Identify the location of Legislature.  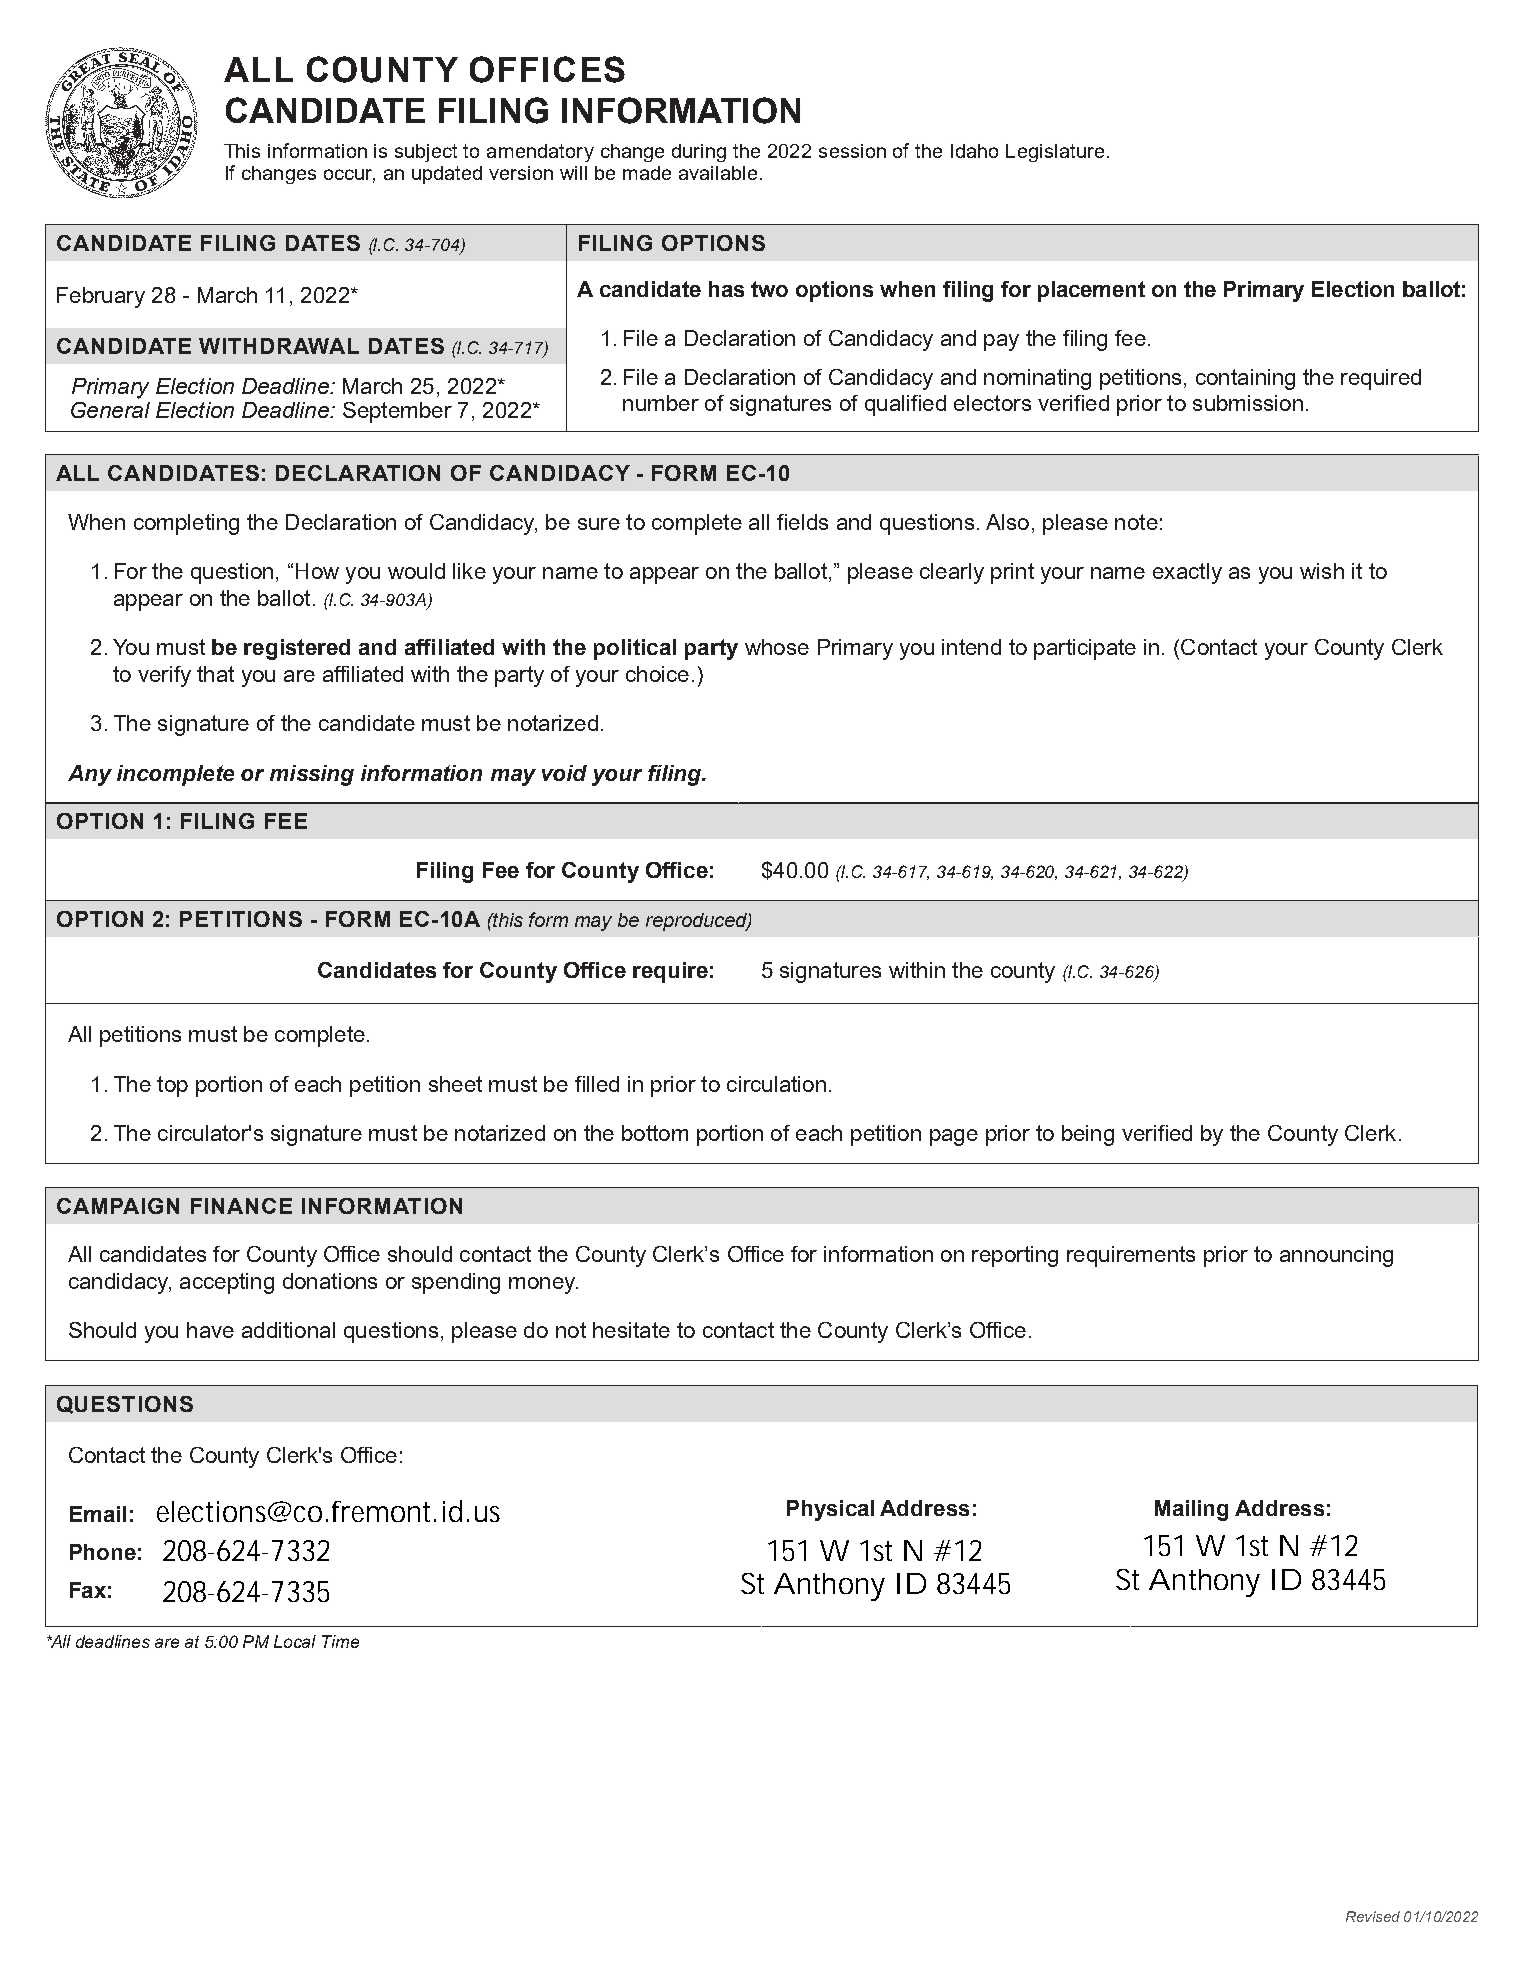
(1055, 153).
